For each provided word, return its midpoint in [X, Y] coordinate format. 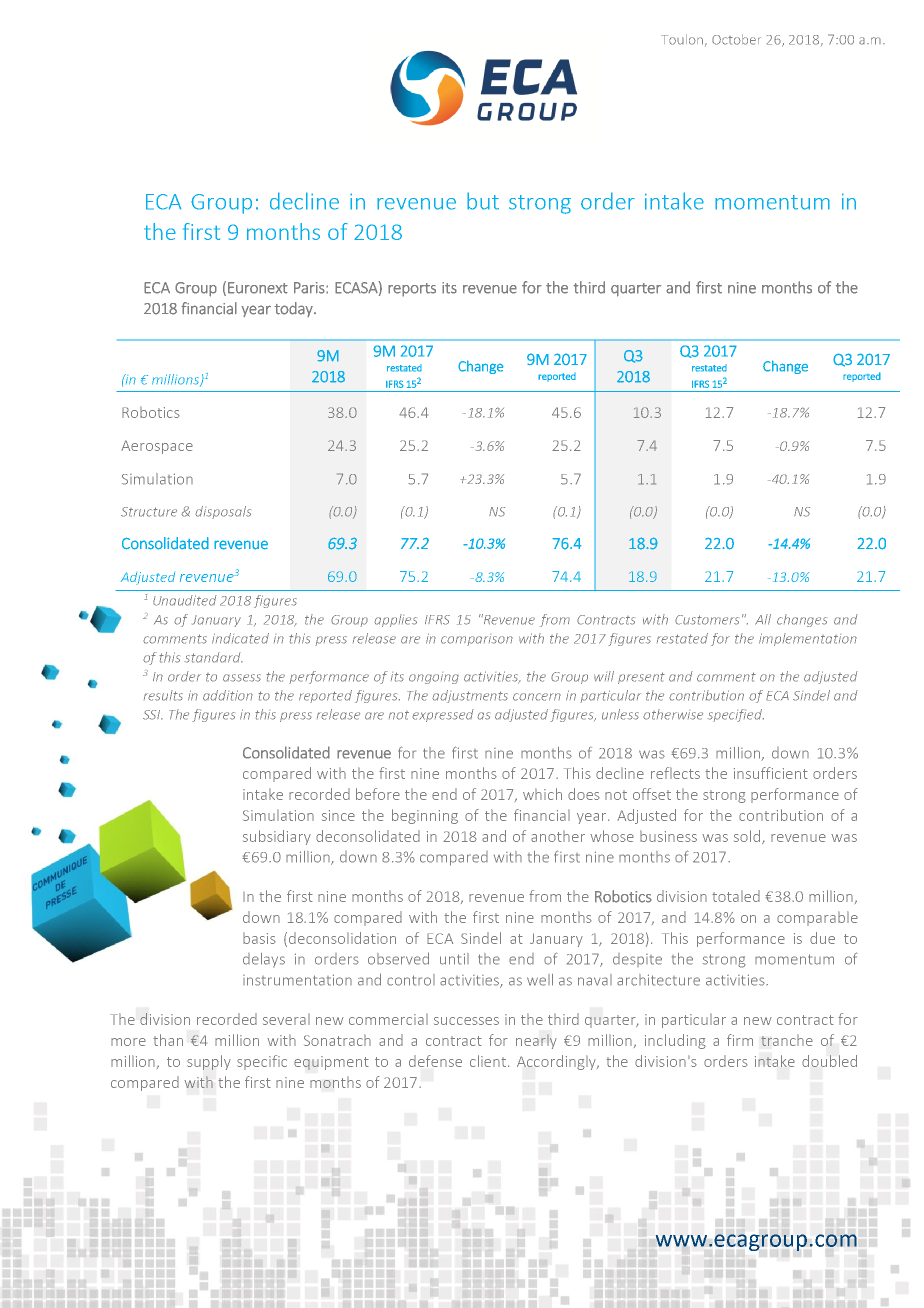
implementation [808, 639]
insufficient [771, 773]
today [294, 309]
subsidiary [277, 837]
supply [209, 1062]
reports [412, 290]
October [736, 39]
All [763, 619]
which [542, 794]
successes [466, 1021]
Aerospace [157, 447]
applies [395, 620]
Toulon [682, 39]
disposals [223, 512]
